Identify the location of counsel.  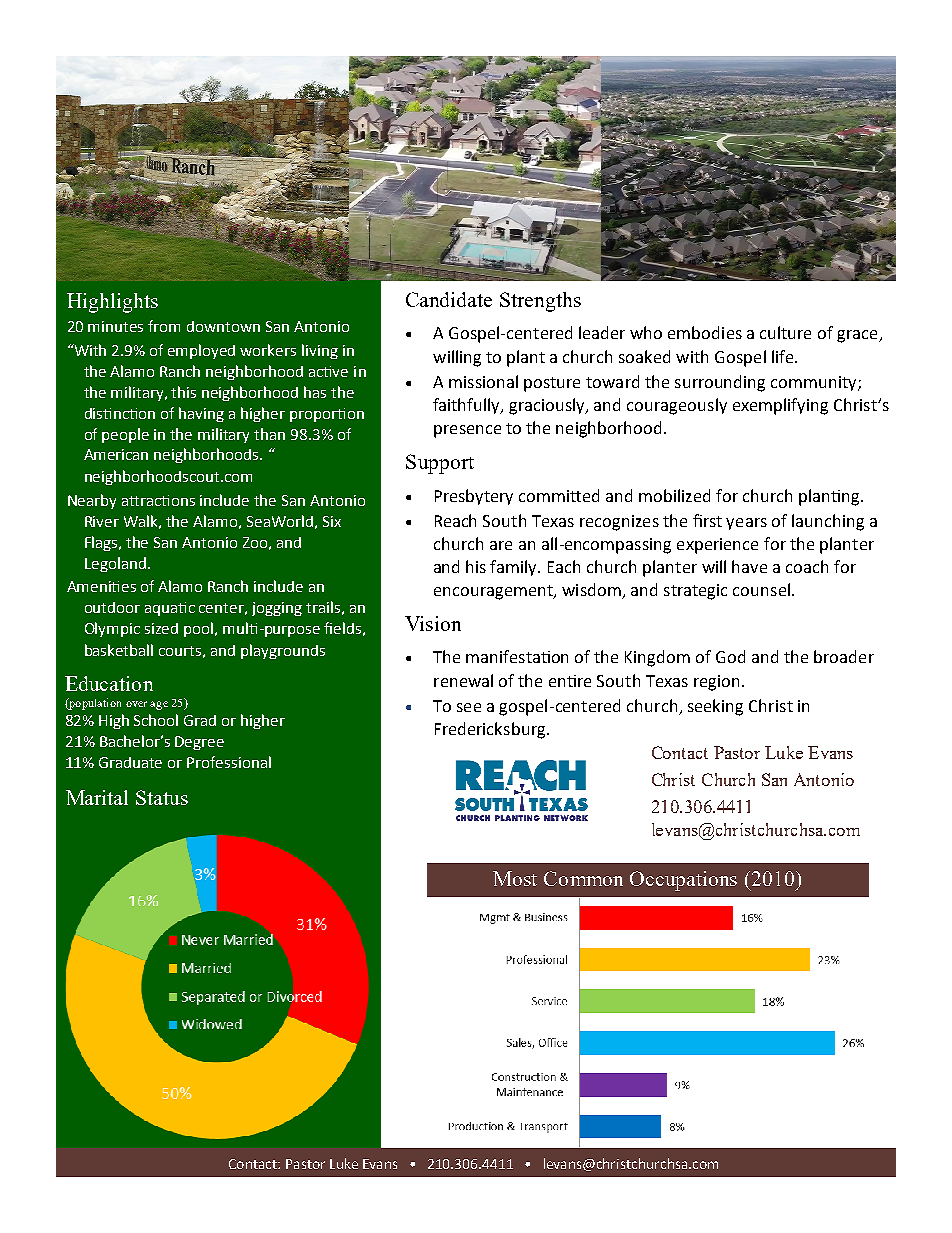
(761, 589).
